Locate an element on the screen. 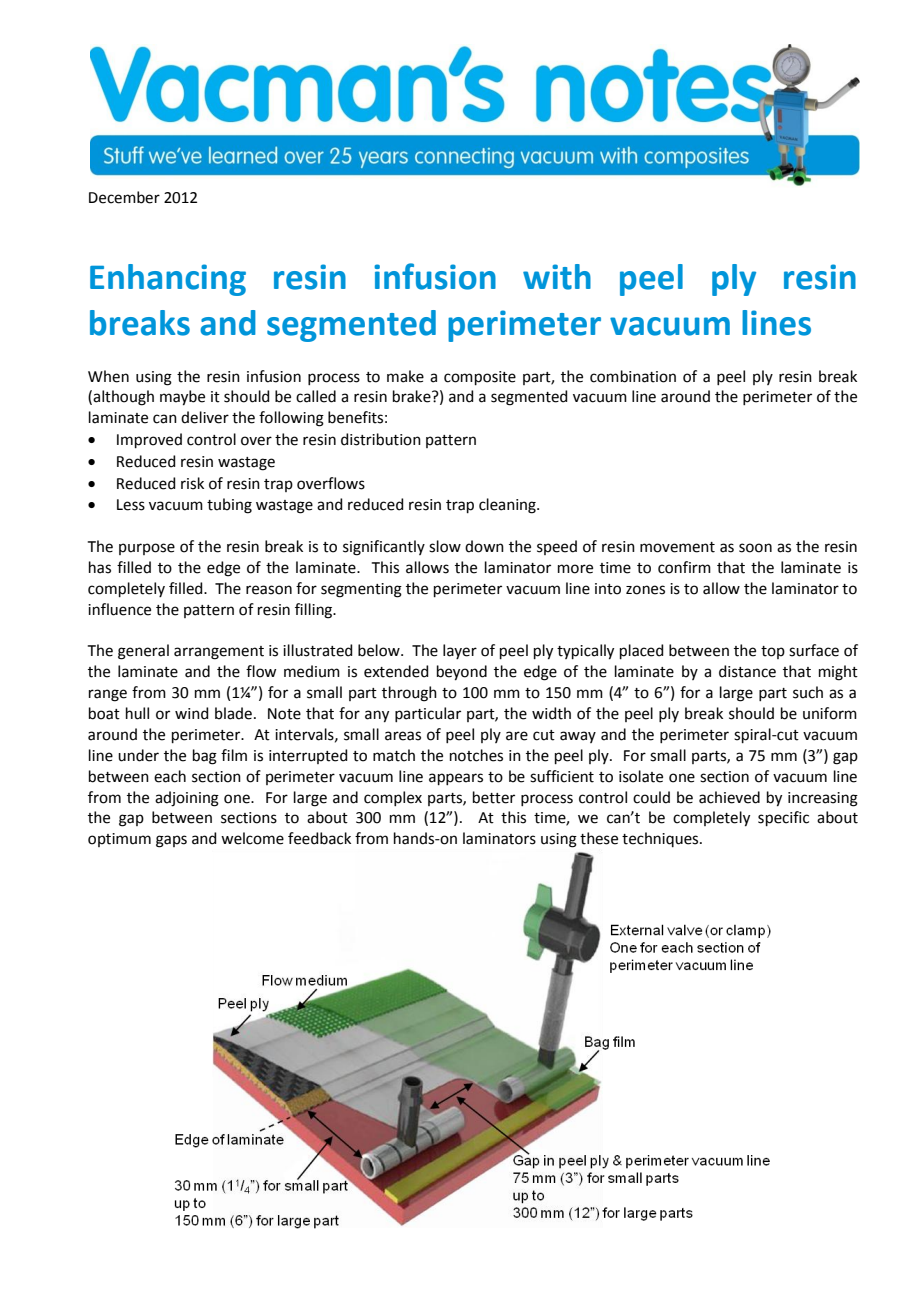  specific is located at coordinates (783, 818).
